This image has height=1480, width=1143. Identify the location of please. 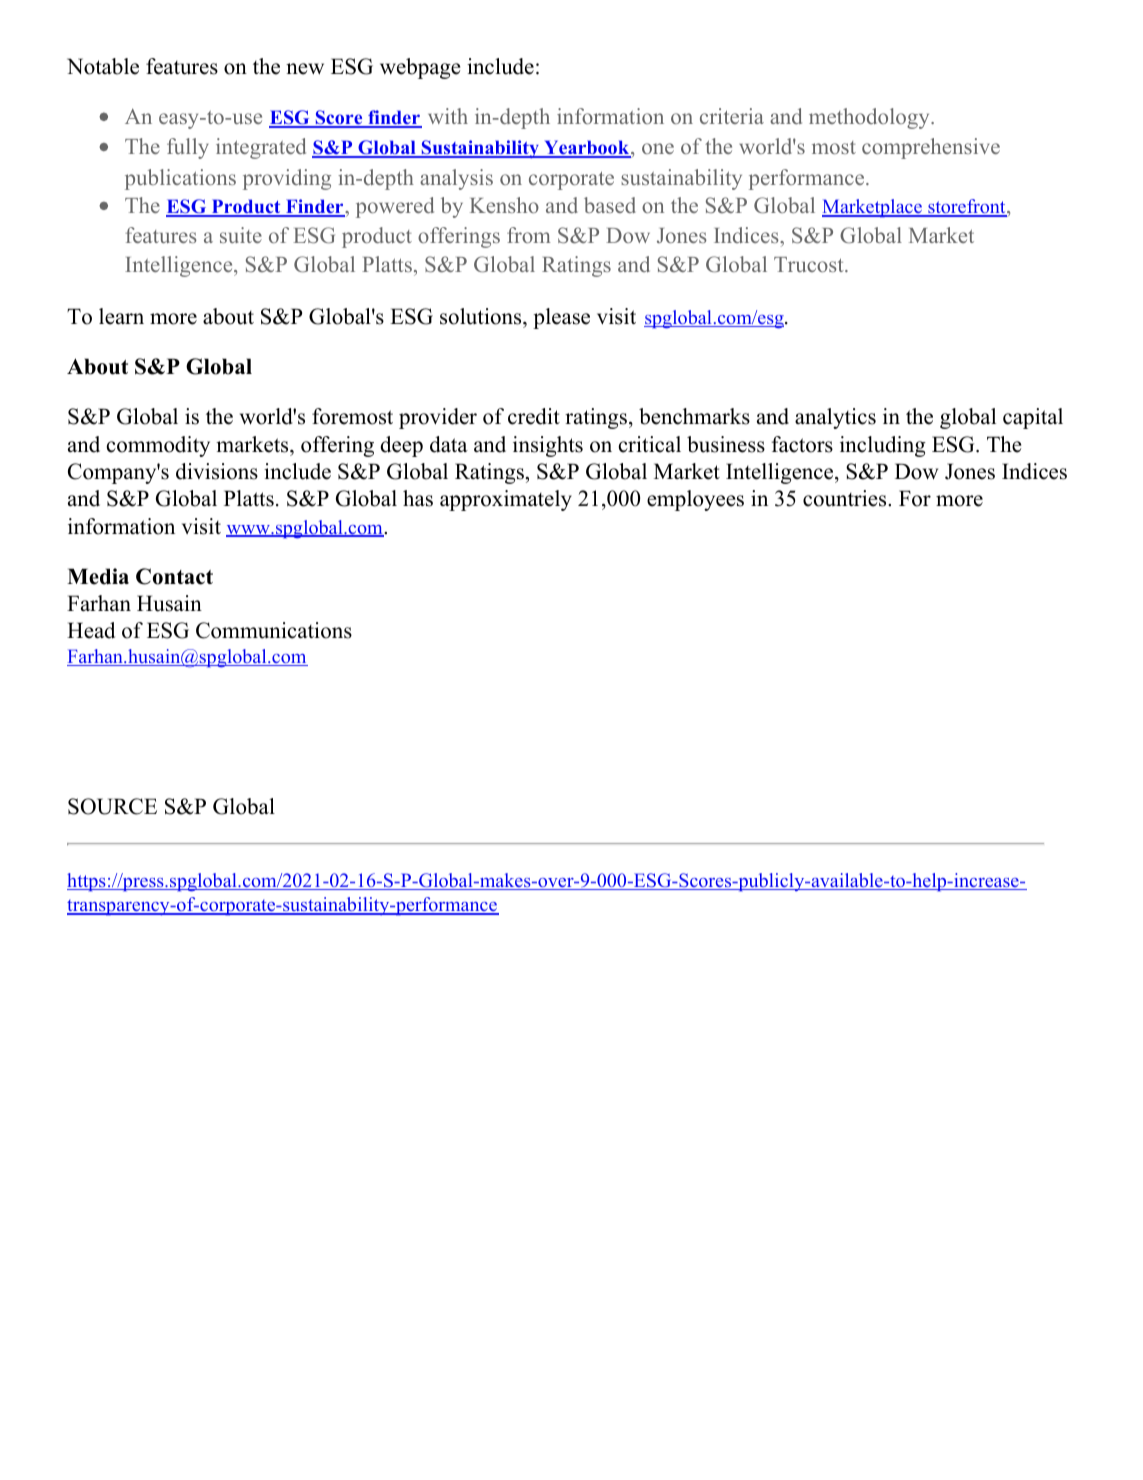
(561, 318).
